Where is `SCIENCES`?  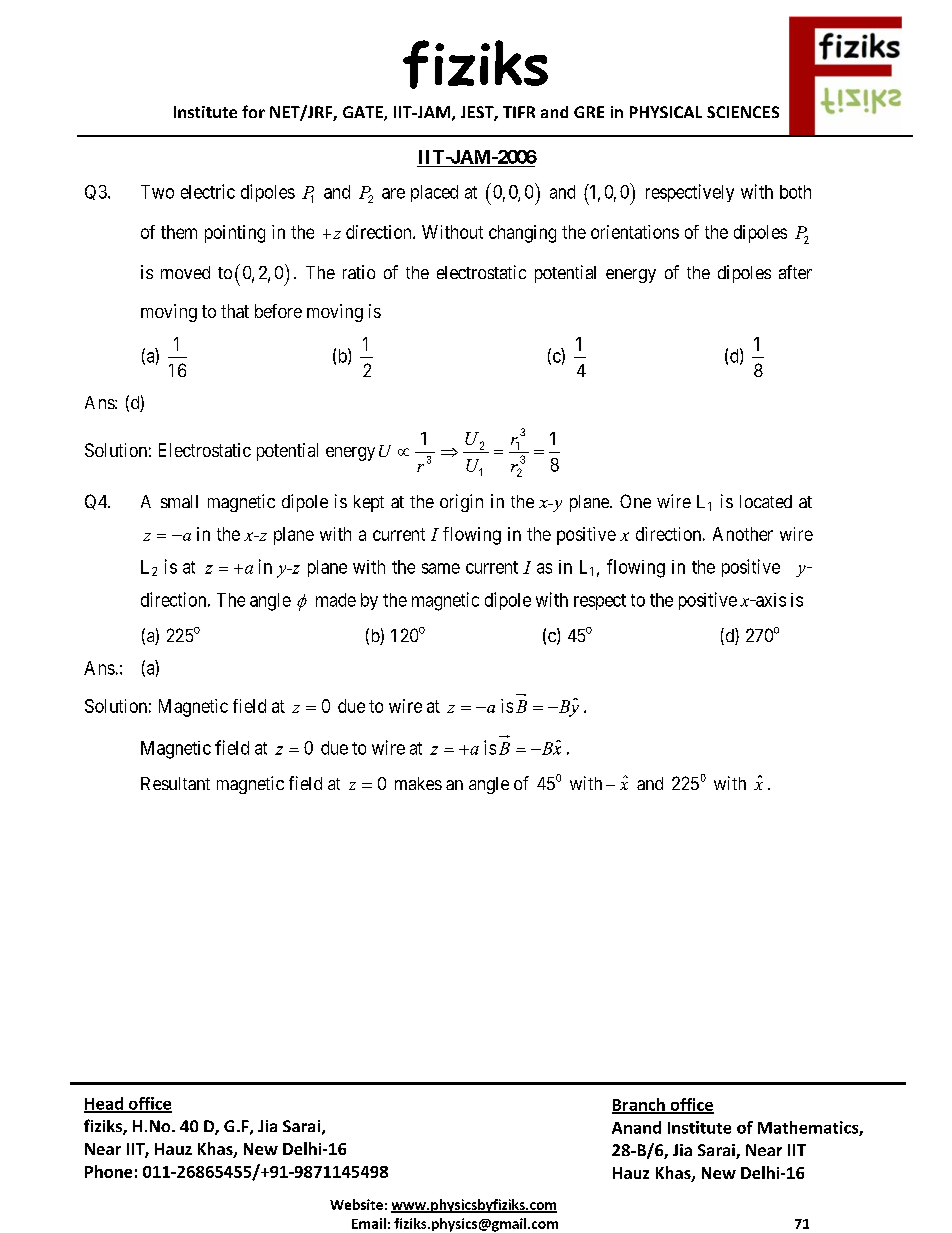 SCIENCES is located at coordinates (743, 112).
